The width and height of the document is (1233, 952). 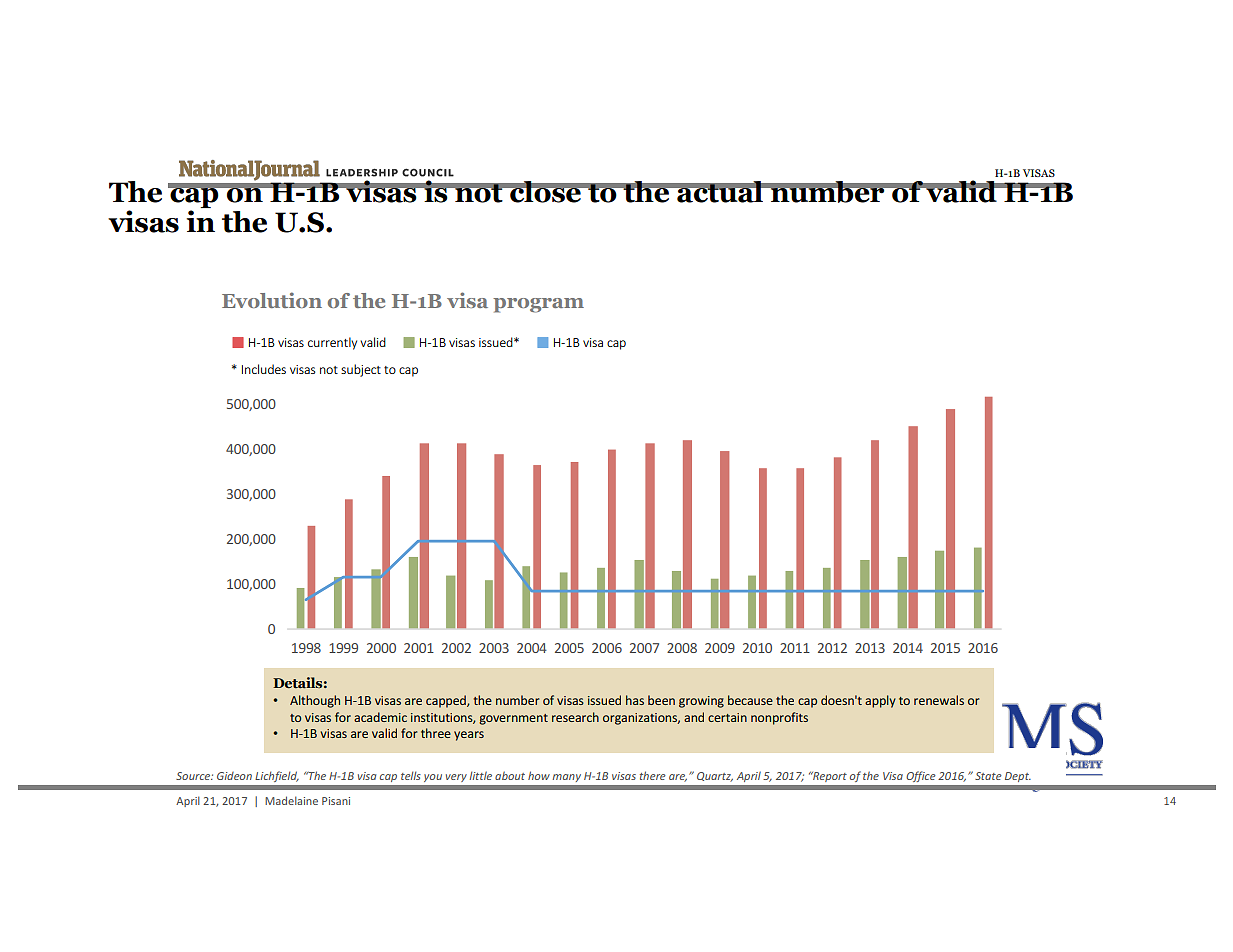 What do you see at coordinates (315, 701) in the document?
I see `Although` at bounding box center [315, 701].
